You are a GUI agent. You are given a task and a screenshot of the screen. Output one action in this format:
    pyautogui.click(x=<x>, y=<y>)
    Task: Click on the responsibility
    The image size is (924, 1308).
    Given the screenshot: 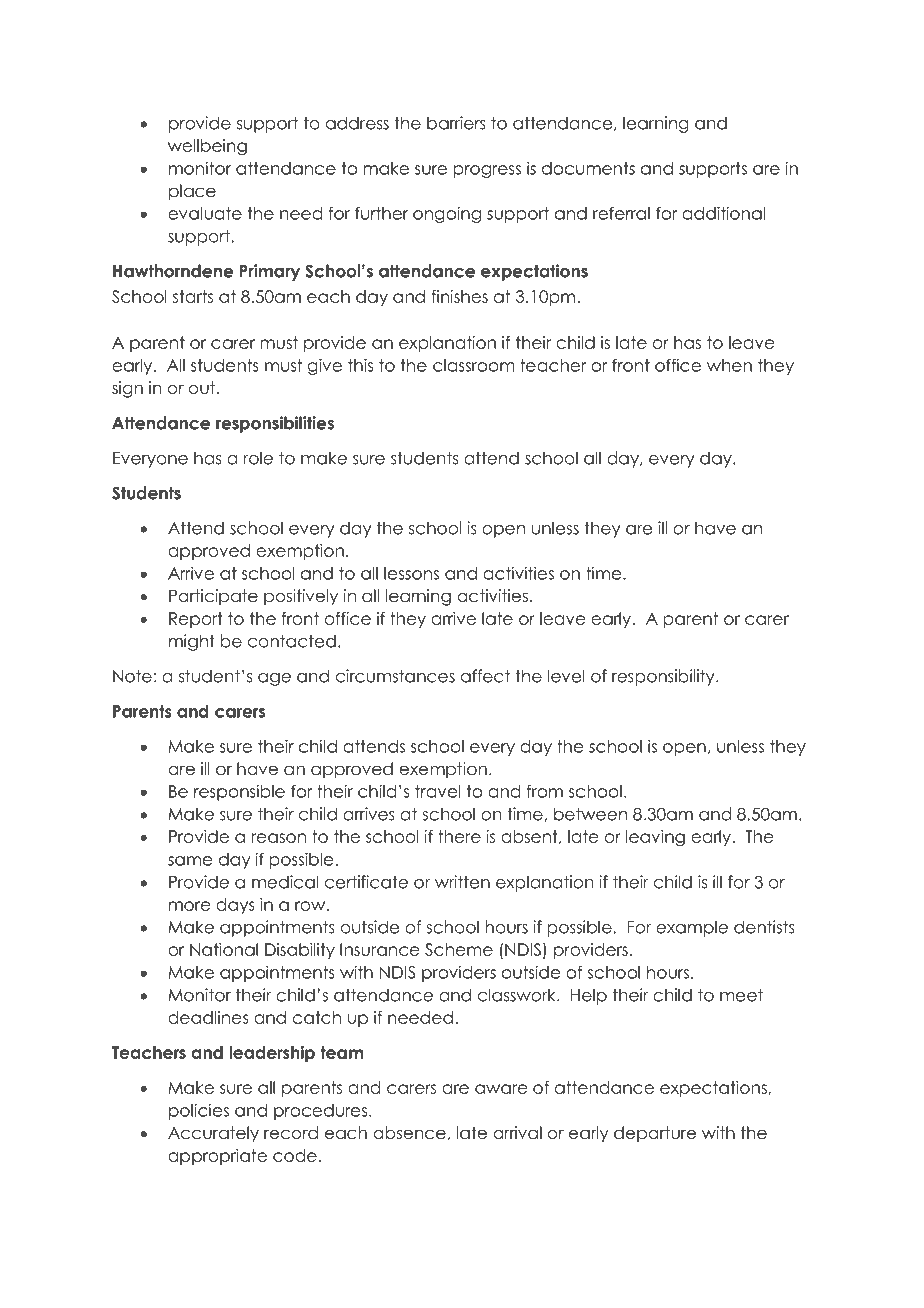 What is the action you would take?
    pyautogui.click(x=664, y=677)
